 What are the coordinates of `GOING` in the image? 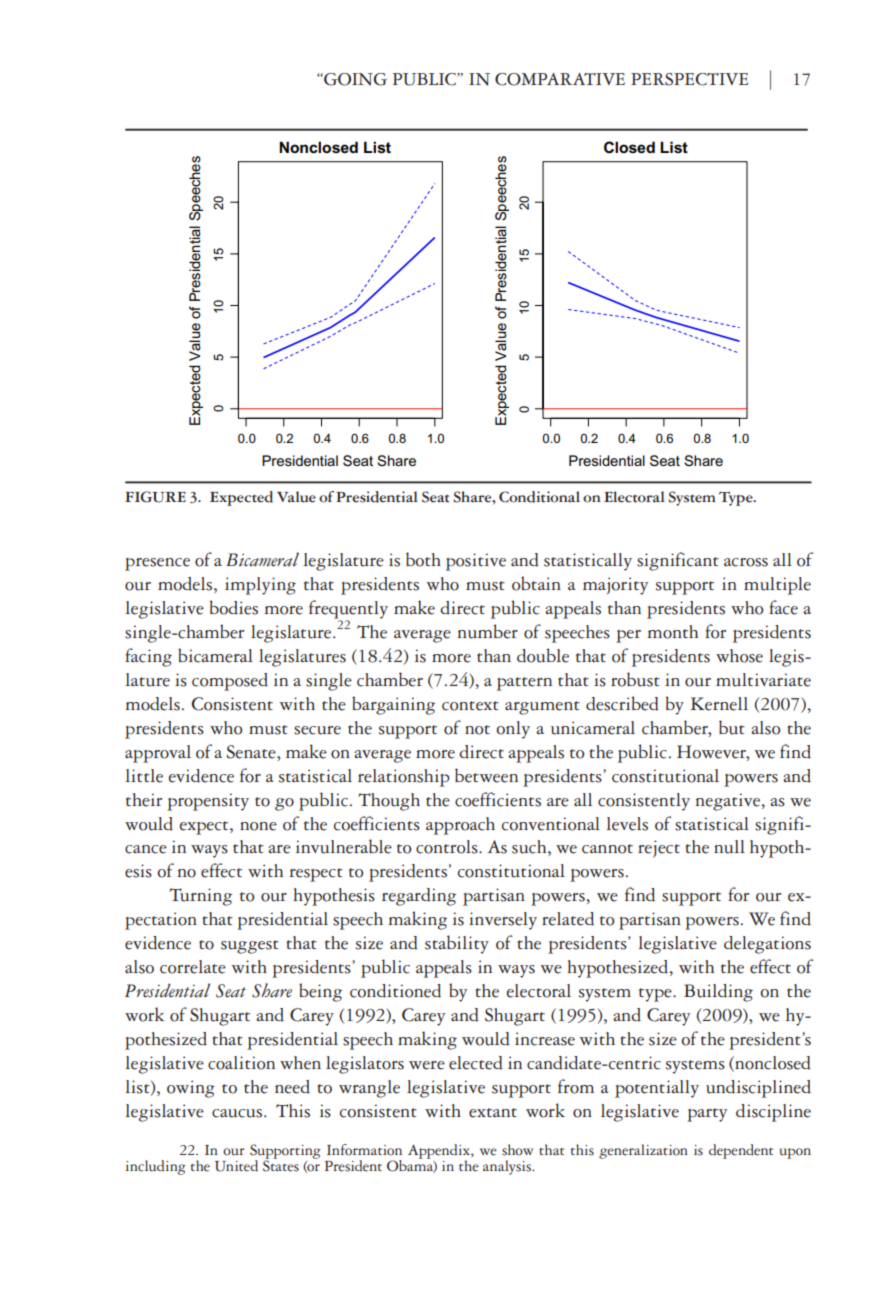 It's located at (354, 79).
